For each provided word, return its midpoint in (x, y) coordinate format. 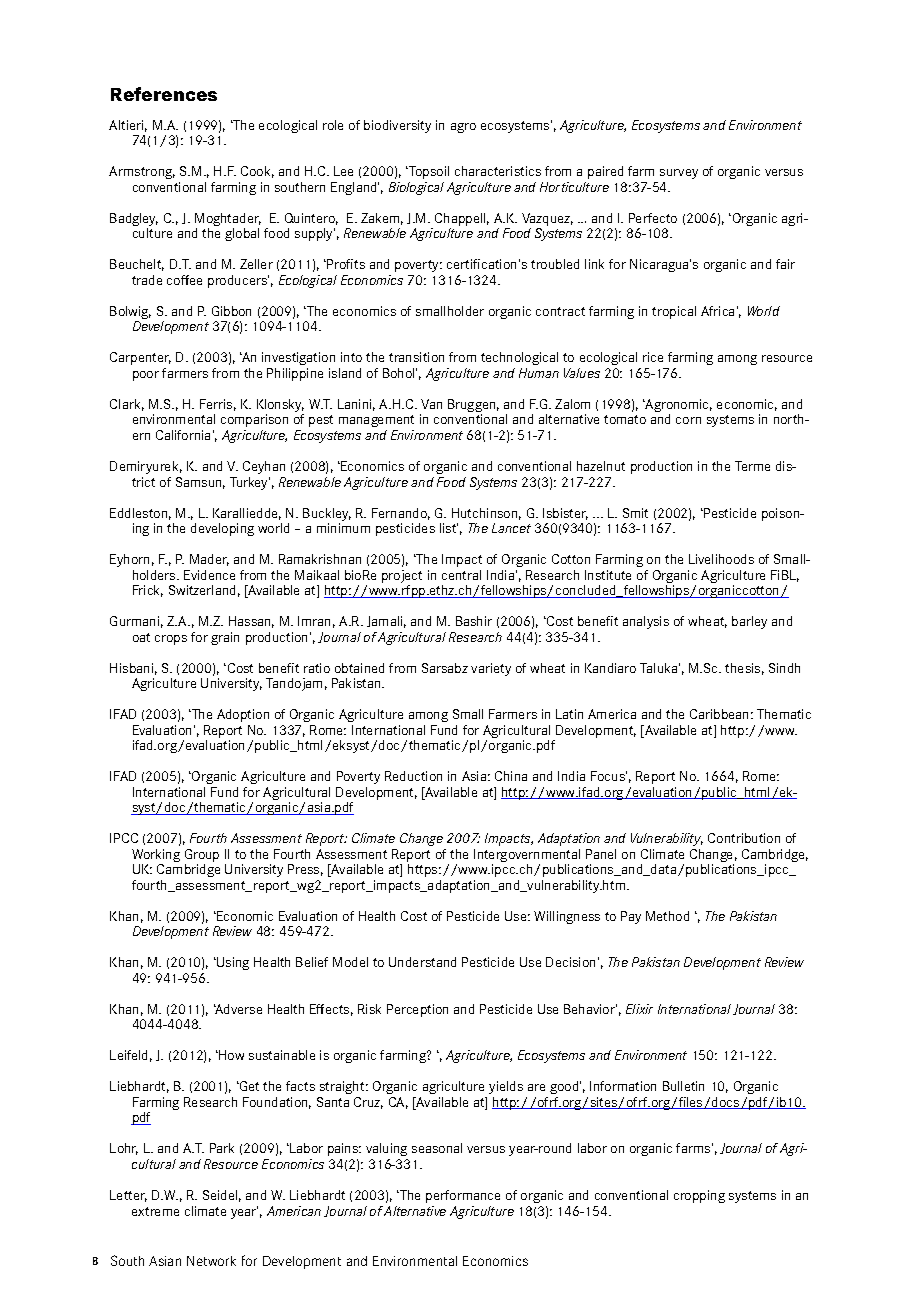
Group (202, 857)
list (449, 528)
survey (679, 174)
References (164, 94)
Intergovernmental (527, 857)
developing (222, 529)
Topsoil (428, 172)
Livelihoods (721, 559)
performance (463, 1196)
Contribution (744, 838)
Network (211, 1261)
